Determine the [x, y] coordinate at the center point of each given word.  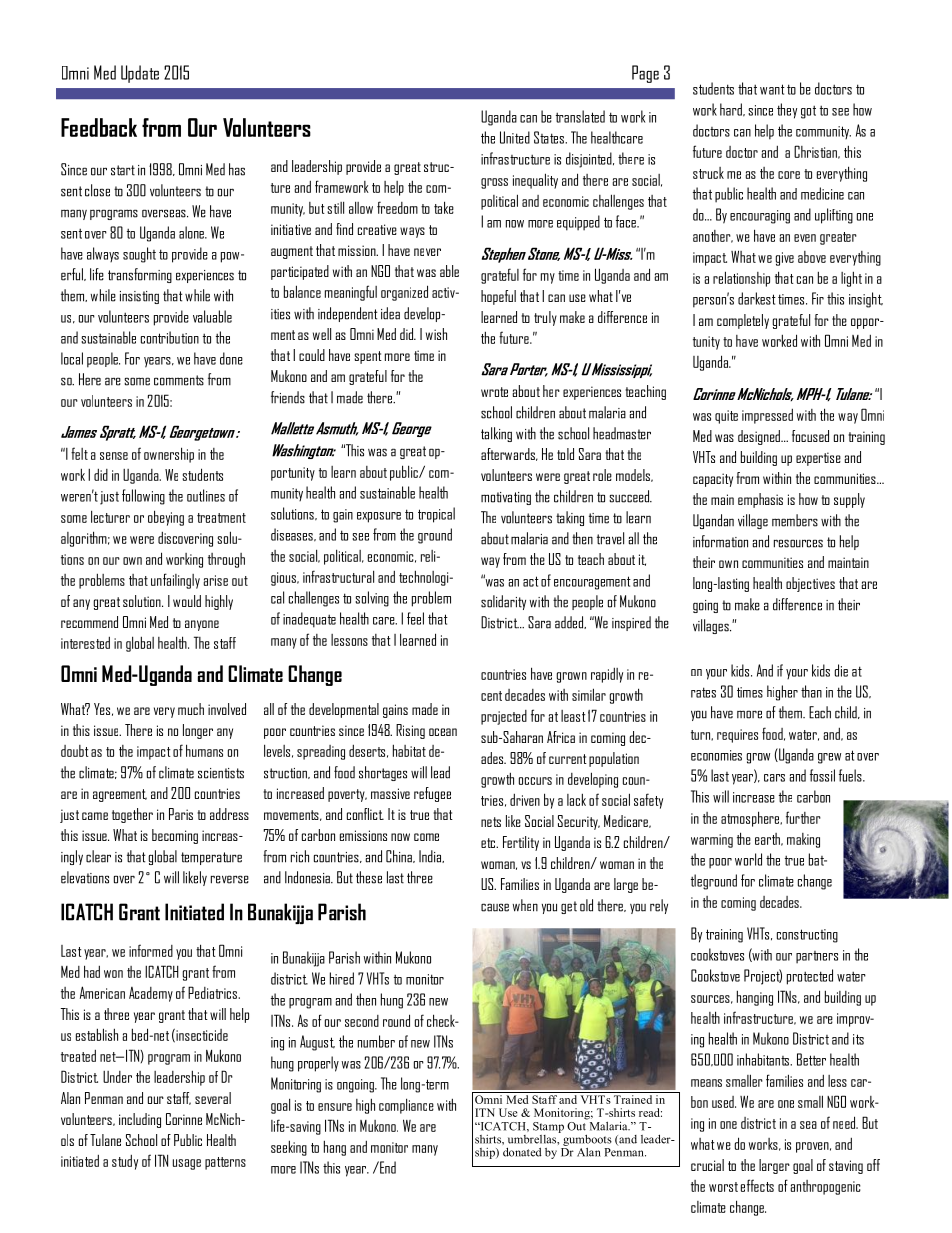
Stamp [548, 1127]
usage [187, 1164]
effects [757, 1185]
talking [496, 434]
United [515, 137]
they [787, 111]
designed [760, 437]
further [803, 817]
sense [114, 456]
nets [491, 822]
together [132, 815]
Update [140, 74]
